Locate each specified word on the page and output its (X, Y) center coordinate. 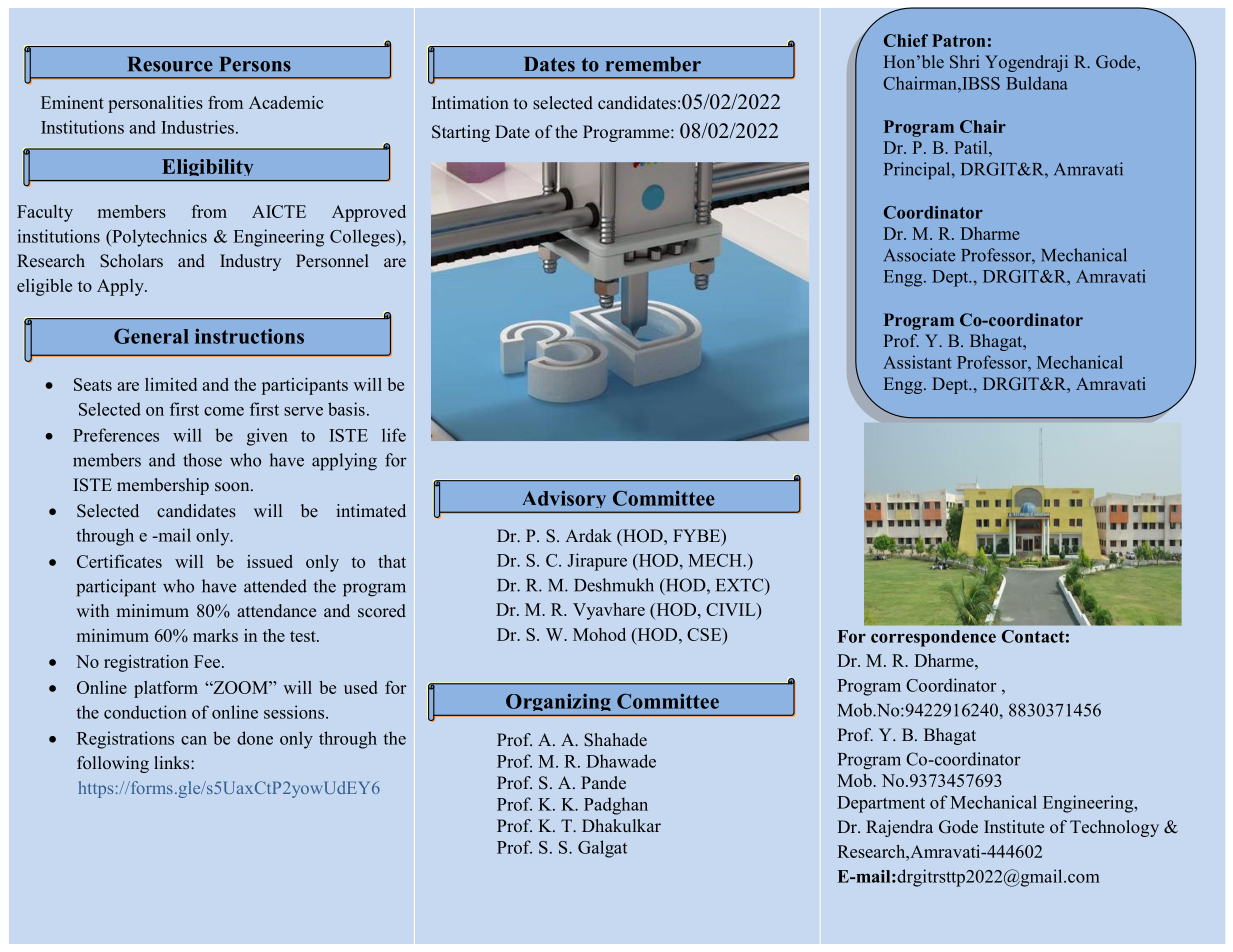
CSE (705, 634)
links (173, 762)
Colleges (363, 238)
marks (215, 635)
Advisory (564, 501)
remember (653, 64)
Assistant (917, 362)
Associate (919, 255)
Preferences (116, 435)
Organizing (558, 704)
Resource (170, 64)
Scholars (131, 261)
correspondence (933, 638)
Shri (965, 61)
